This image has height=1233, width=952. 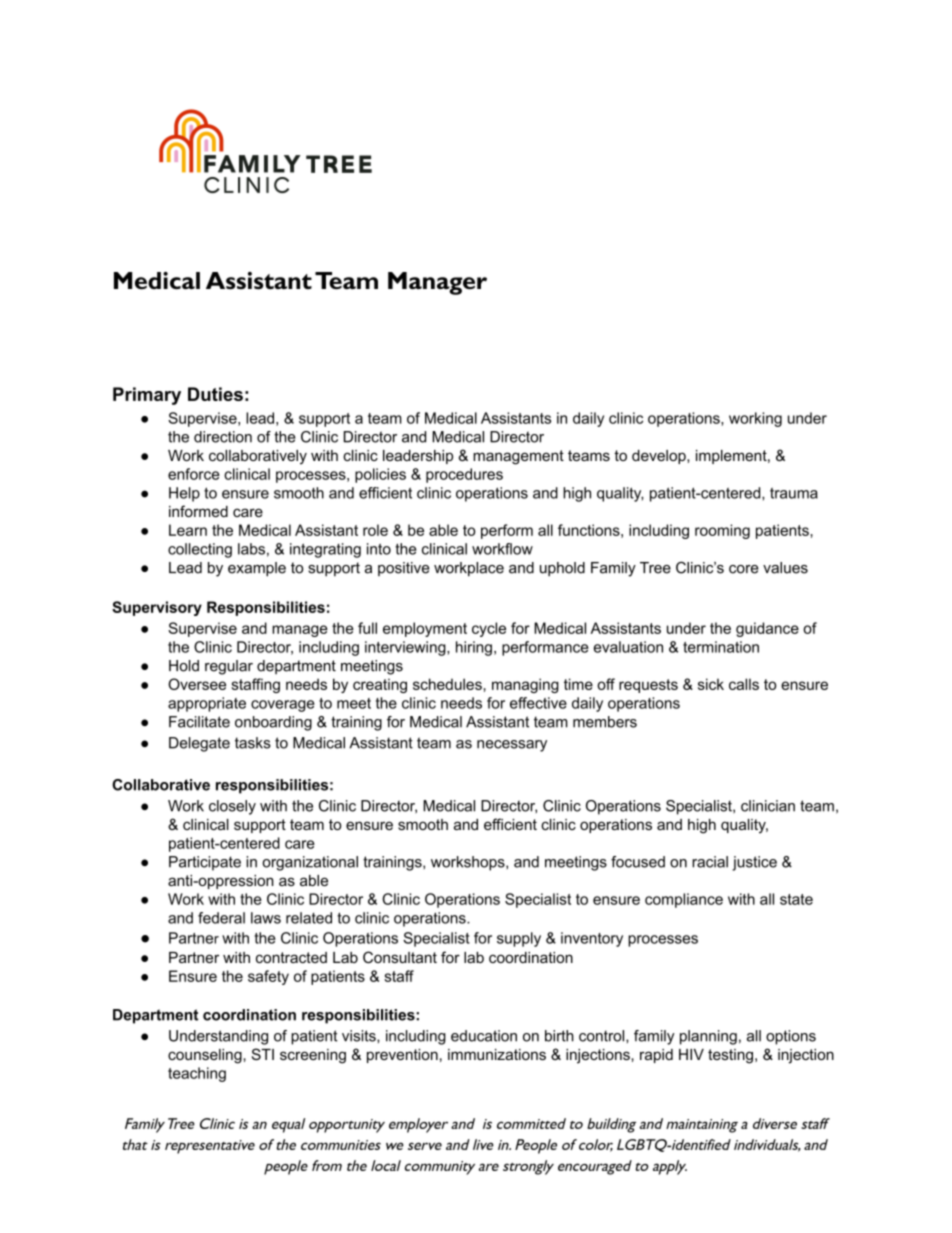 I want to click on organizational, so click(x=310, y=863).
